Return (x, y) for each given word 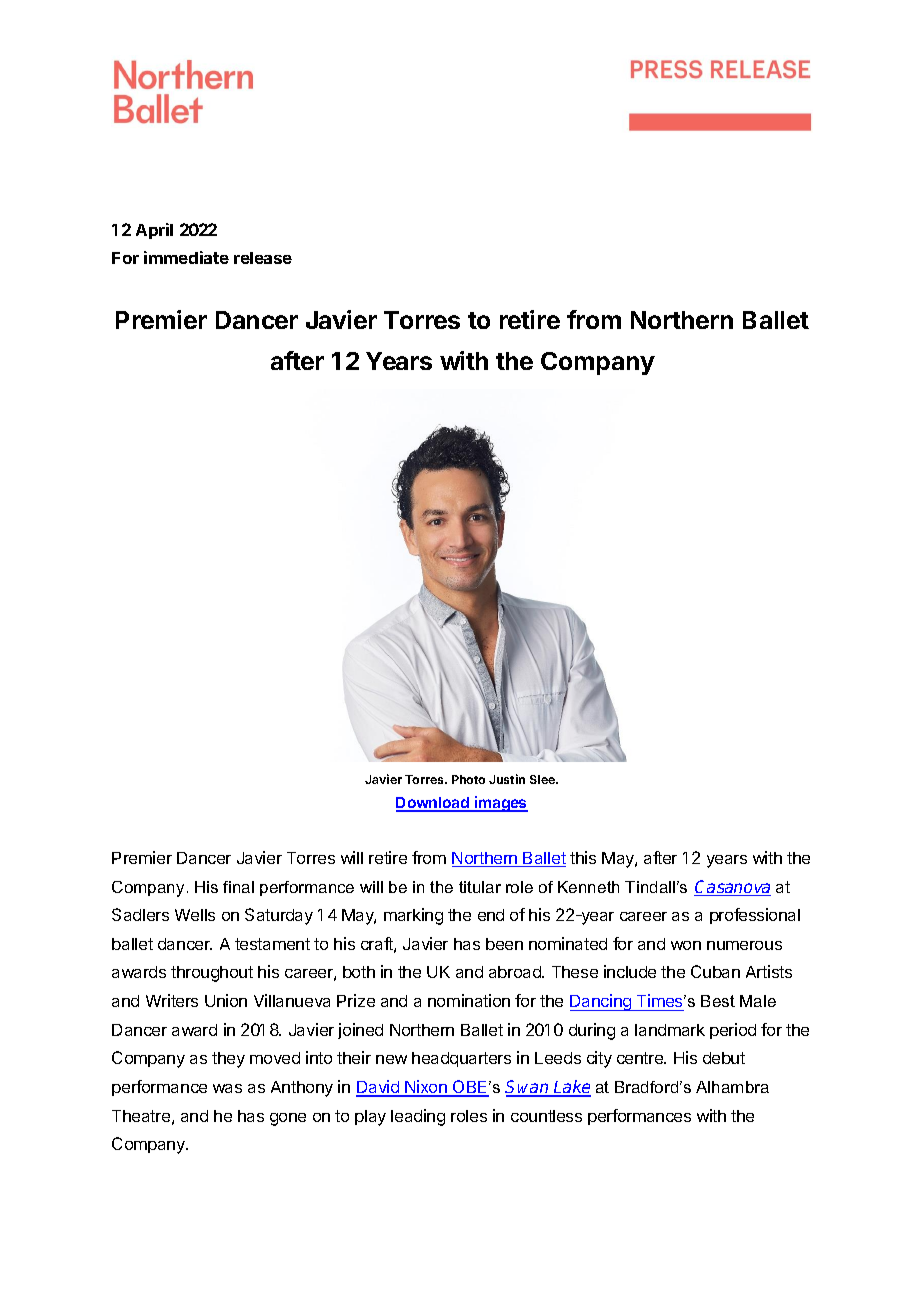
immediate (186, 257)
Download (433, 804)
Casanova (732, 888)
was (227, 1088)
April (154, 231)
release (263, 258)
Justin (507, 779)
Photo (468, 779)
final (238, 887)
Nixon (426, 1088)
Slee (543, 779)
